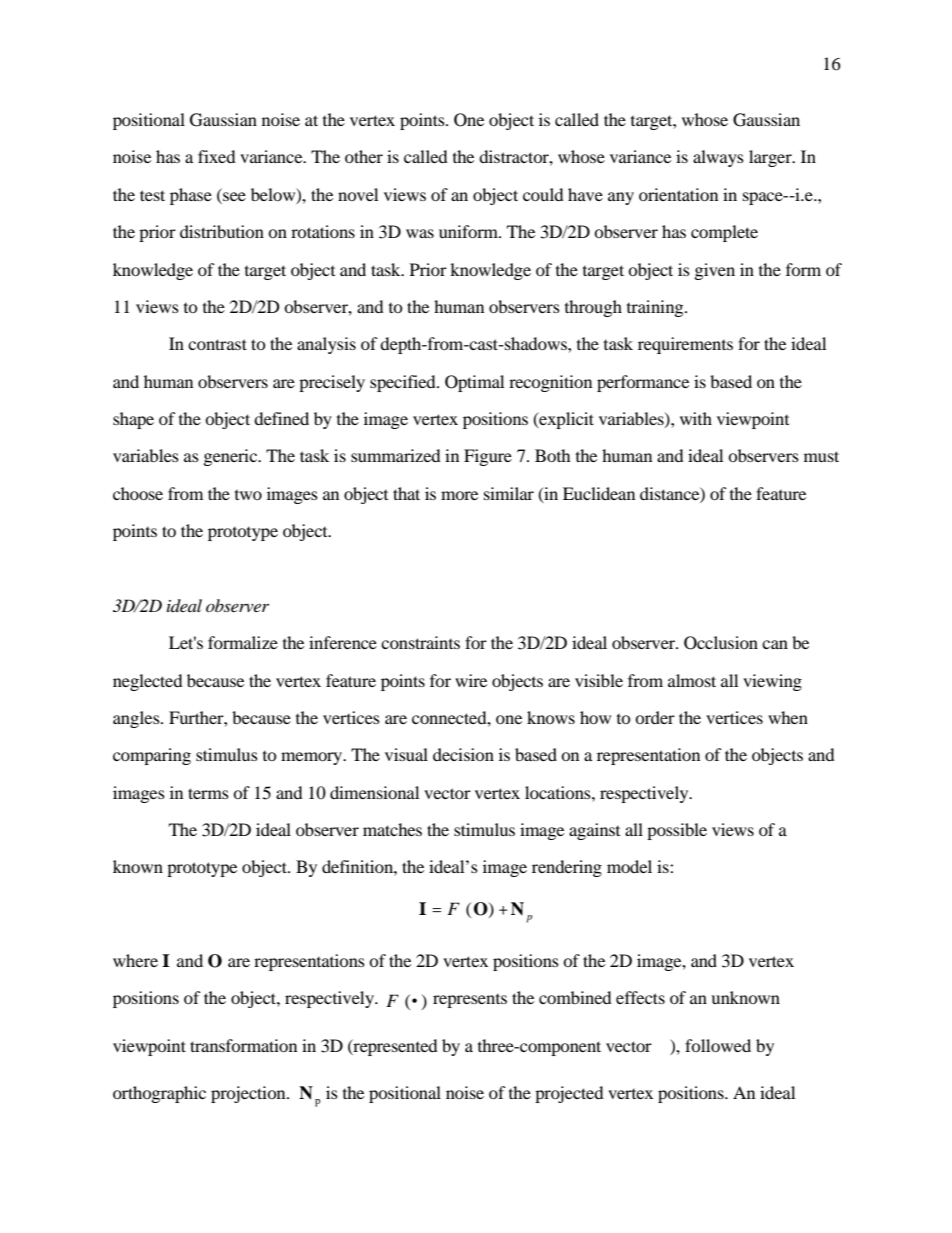 The image size is (952, 1233). I want to click on Occlusion, so click(721, 643).
